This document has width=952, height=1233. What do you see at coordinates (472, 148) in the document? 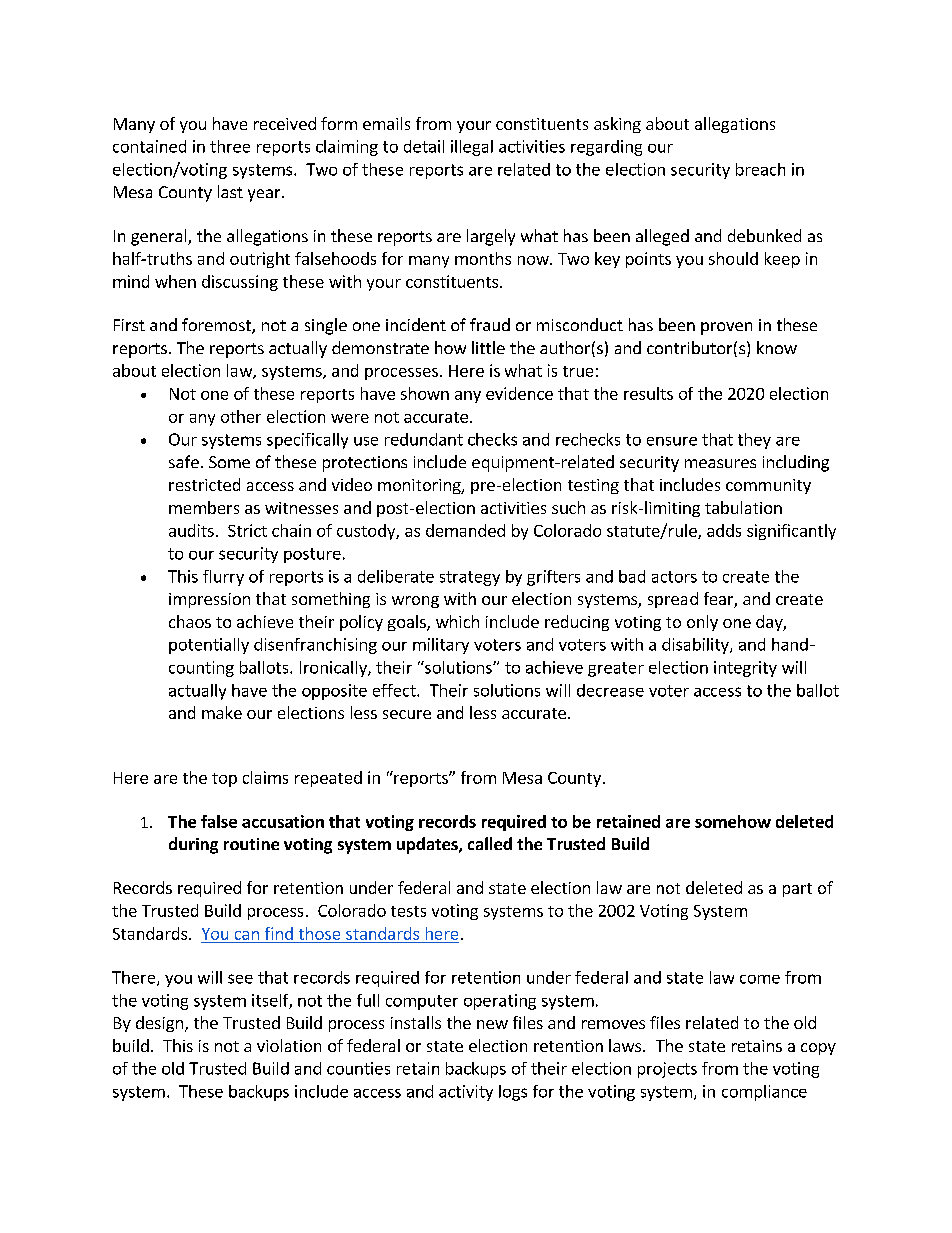
I see `illegal` at bounding box center [472, 148].
